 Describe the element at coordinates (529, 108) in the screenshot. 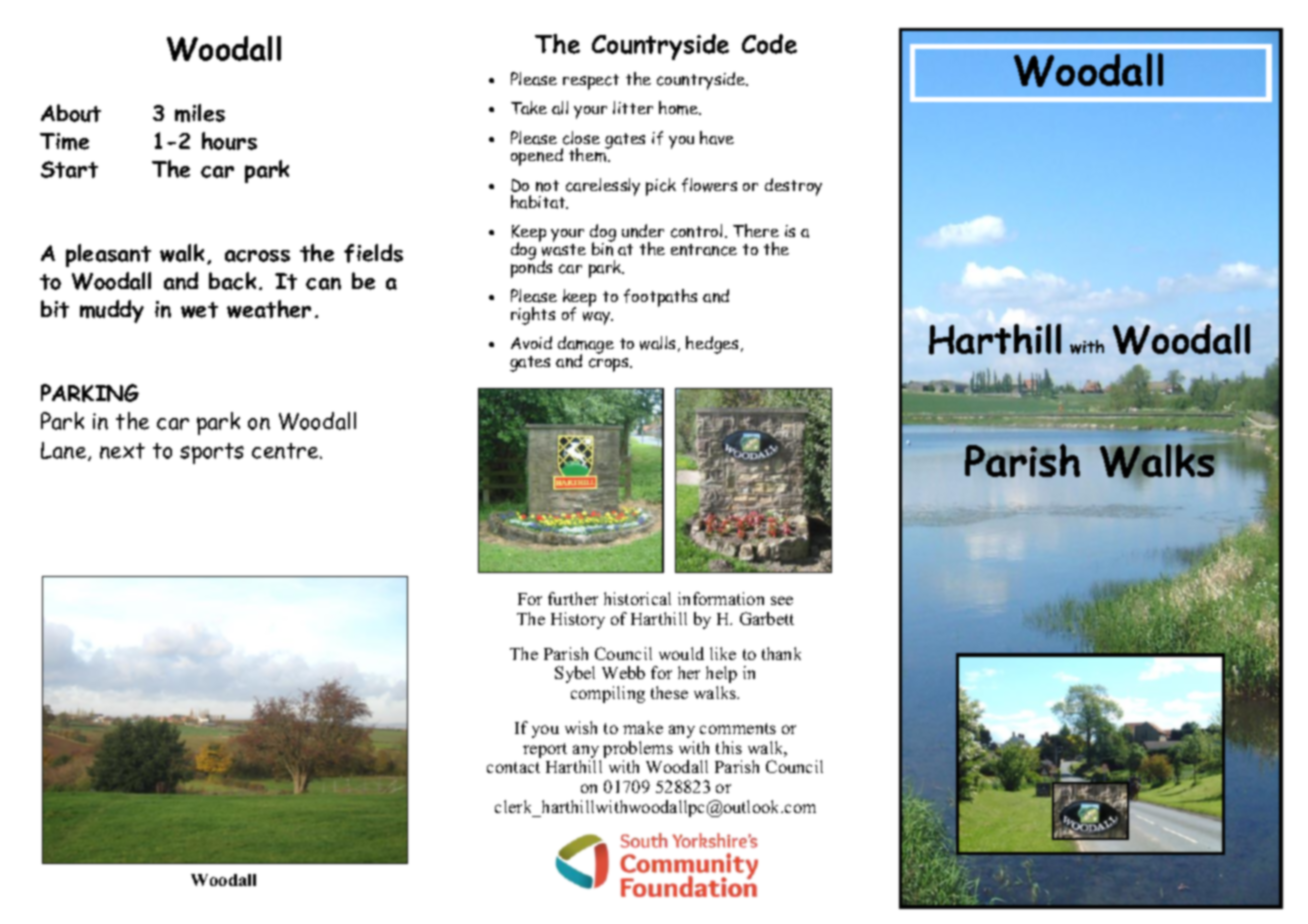

I see `Take` at that location.
